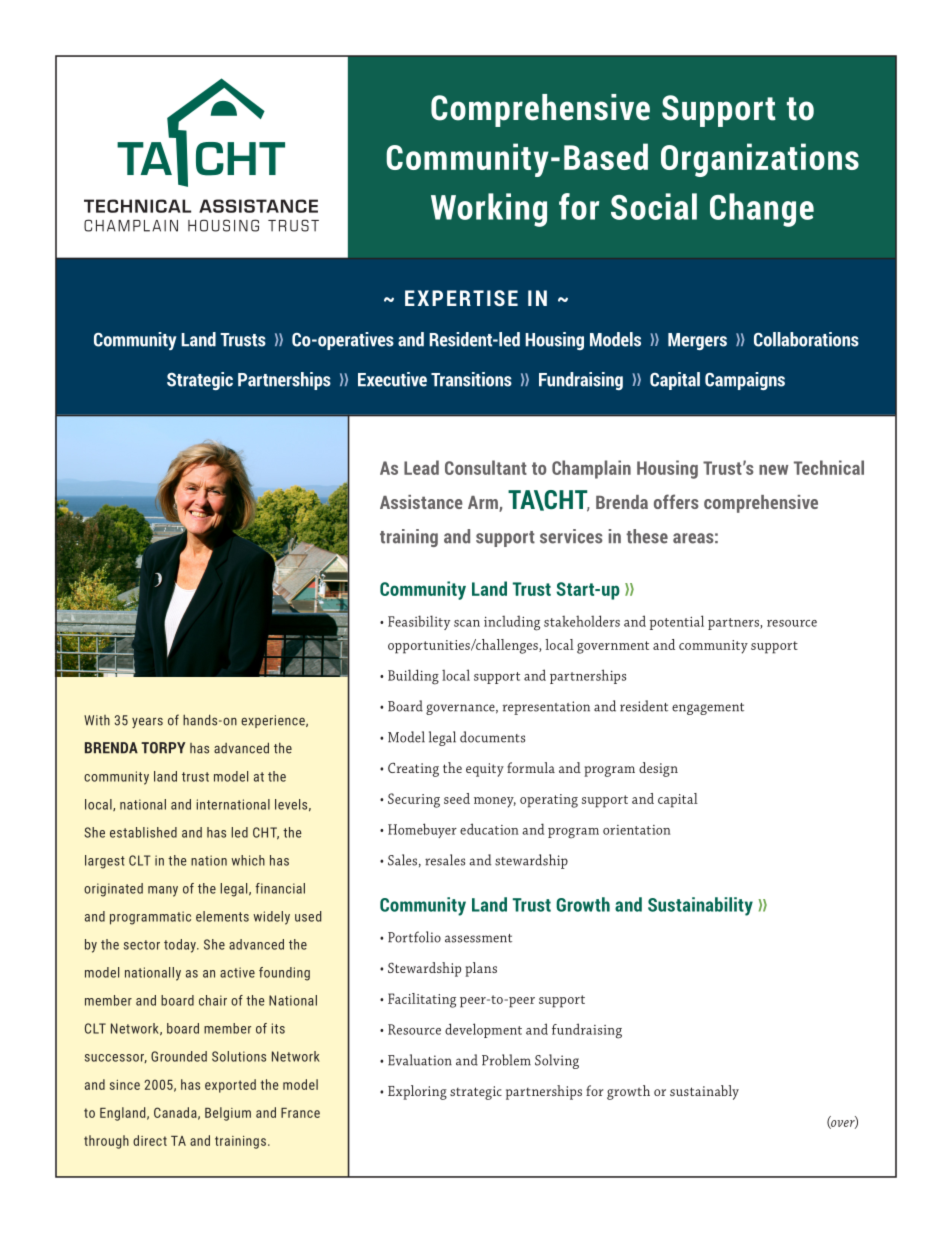 Image resolution: width=952 pixels, height=1233 pixels. What do you see at coordinates (421, 502) in the page?
I see `Assistance` at bounding box center [421, 502].
